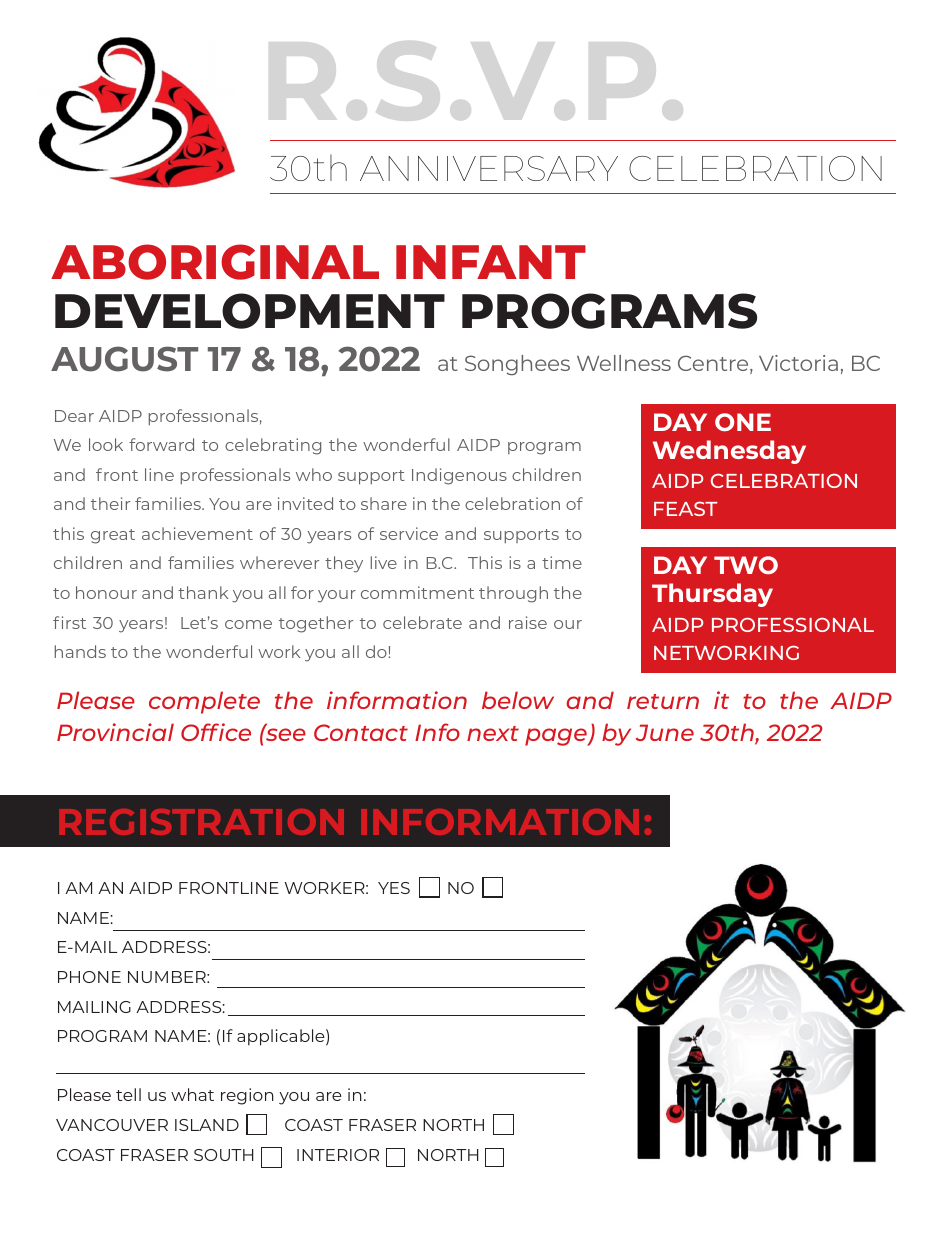 The height and width of the document is (1233, 952). I want to click on FEAST, so click(685, 509).
